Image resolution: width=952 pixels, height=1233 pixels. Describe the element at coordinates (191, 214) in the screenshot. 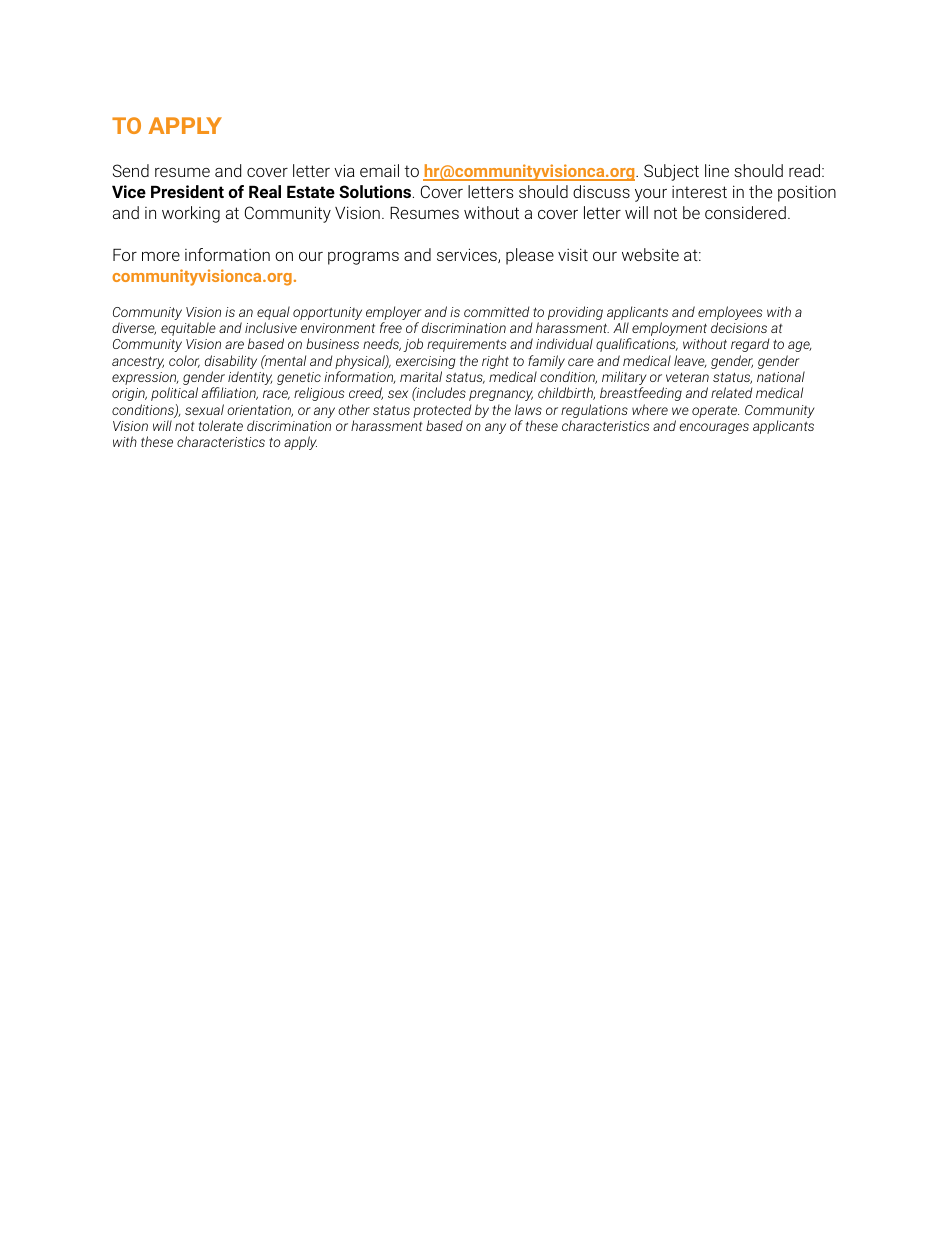

I see `working` at that location.
